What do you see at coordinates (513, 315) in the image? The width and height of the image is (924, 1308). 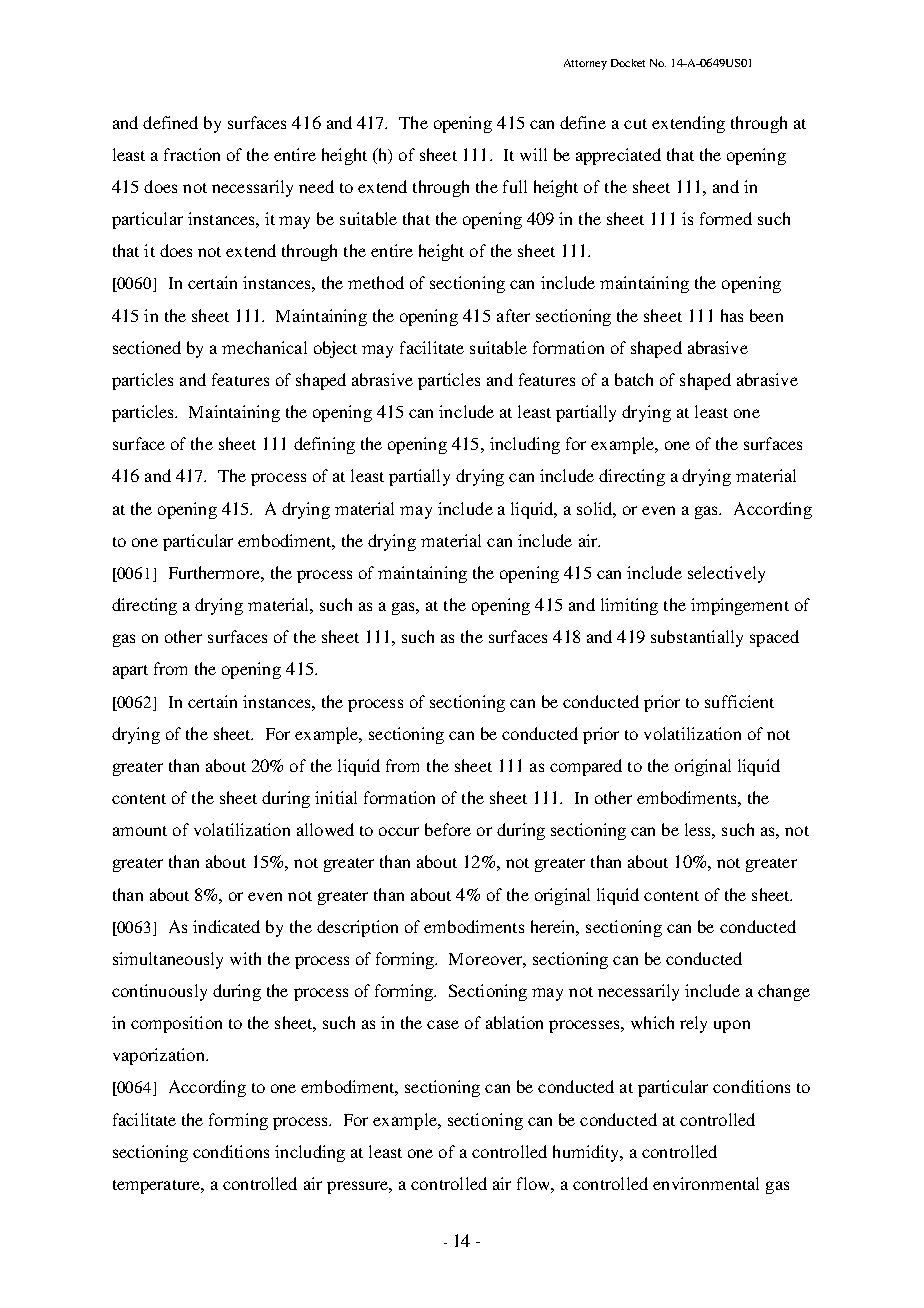 I see `after` at bounding box center [513, 315].
